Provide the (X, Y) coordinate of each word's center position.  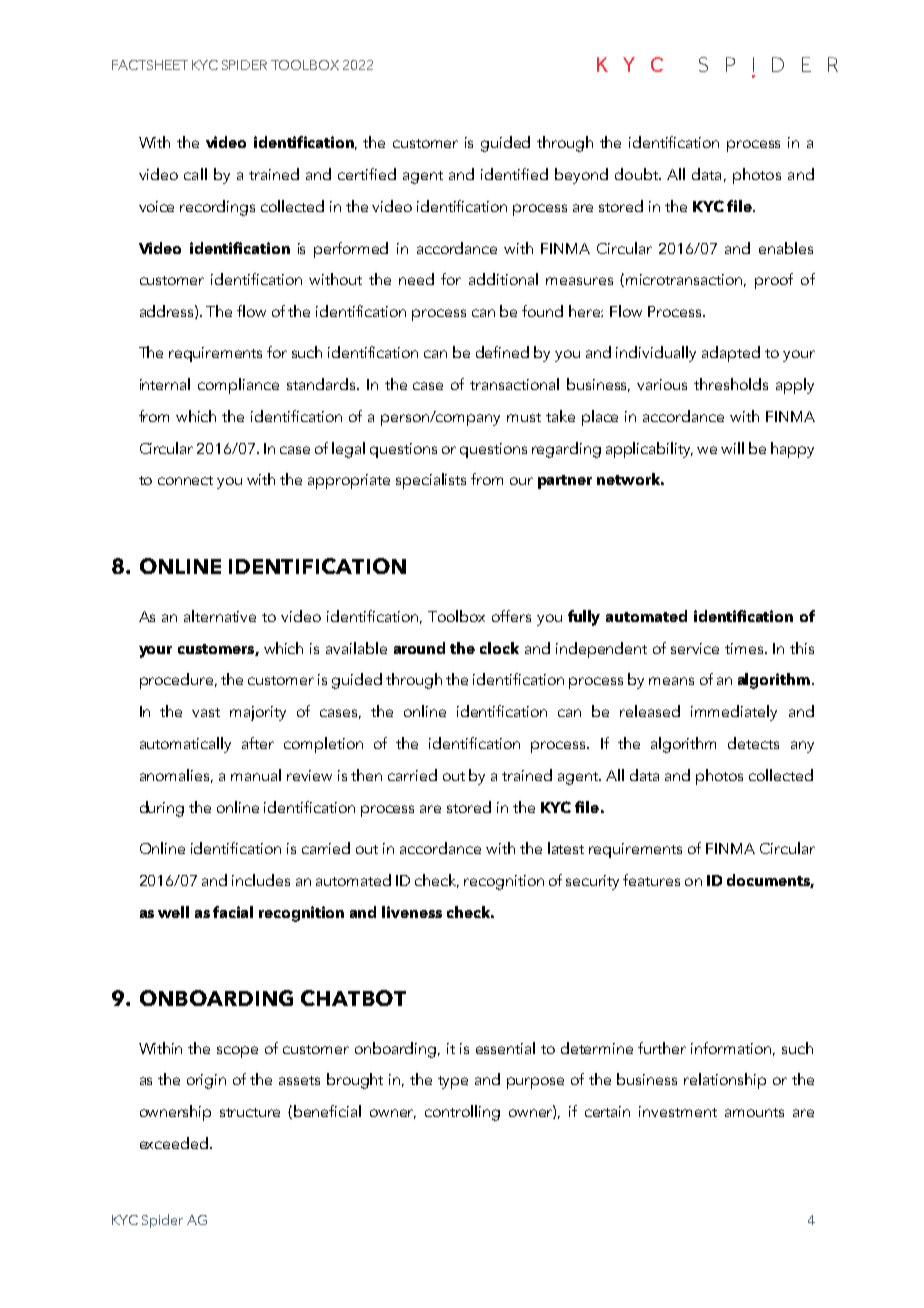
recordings (217, 208)
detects (753, 743)
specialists (431, 481)
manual (256, 775)
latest (566, 848)
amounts (754, 1112)
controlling (462, 1113)
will (732, 448)
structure (250, 1112)
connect (185, 480)
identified (514, 174)
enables (786, 248)
